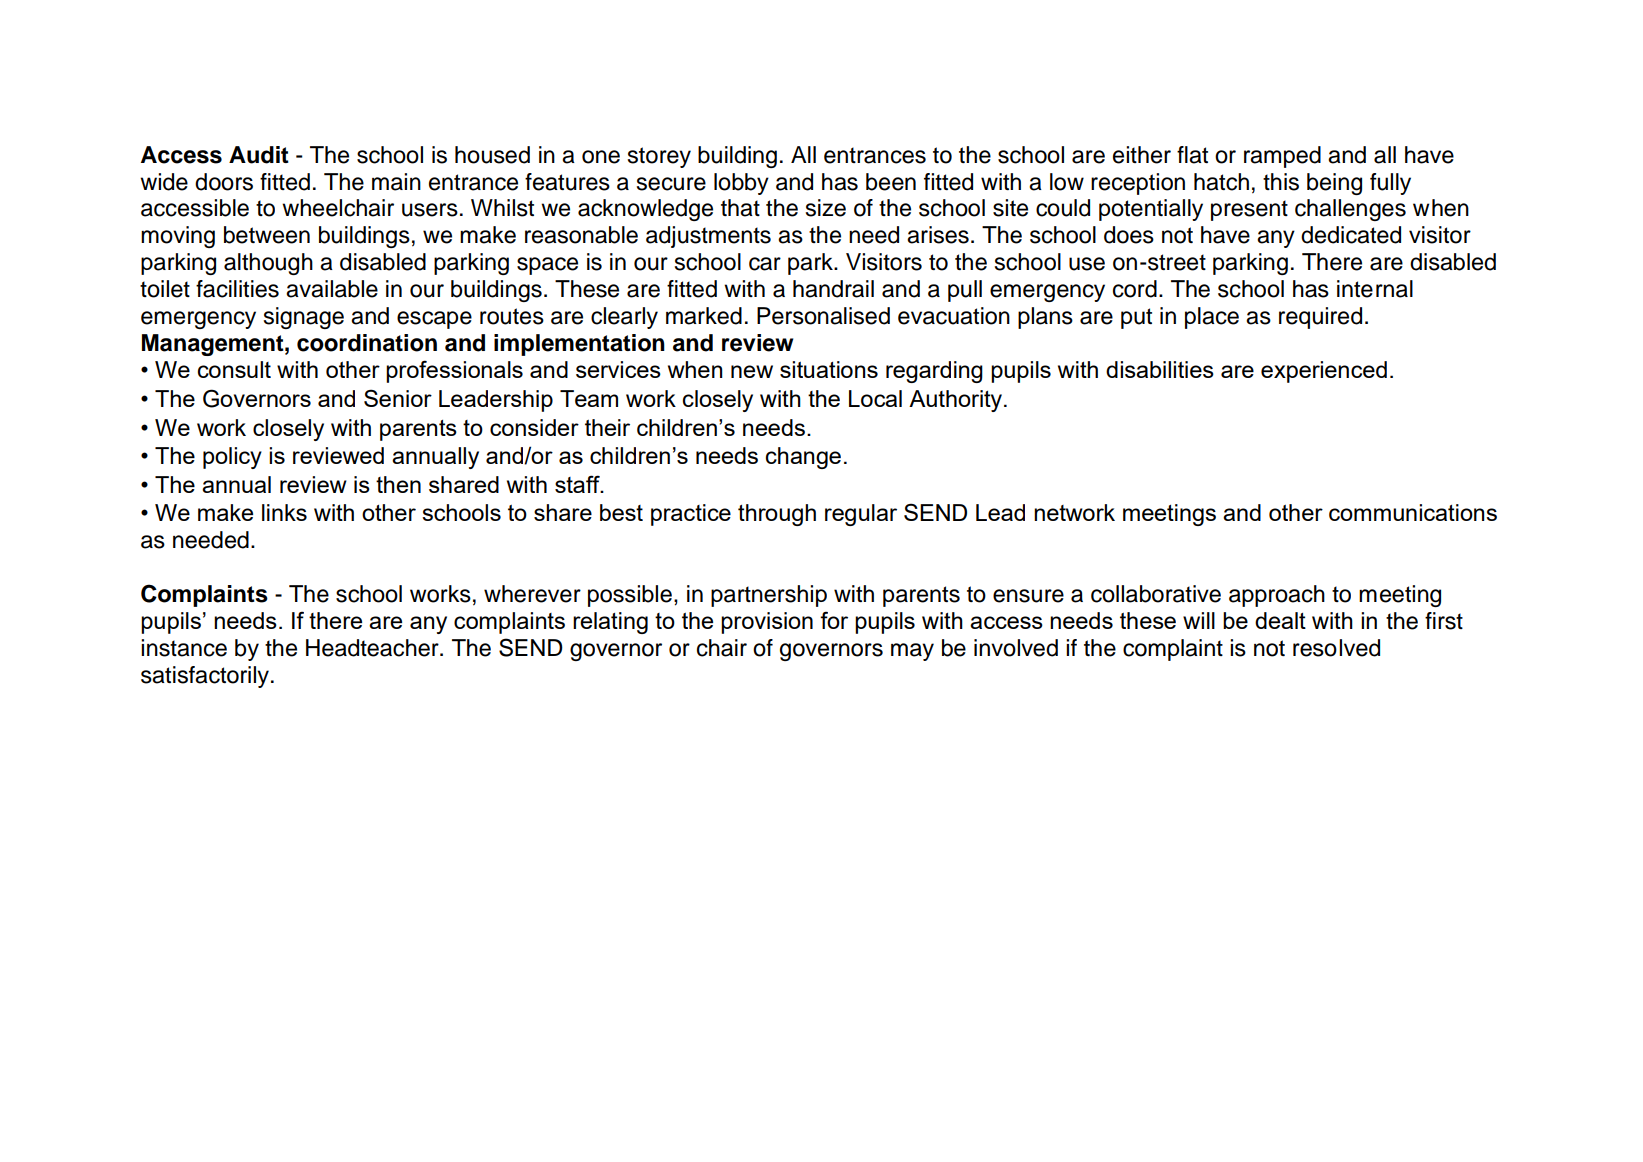  I want to click on required, so click(1320, 318).
